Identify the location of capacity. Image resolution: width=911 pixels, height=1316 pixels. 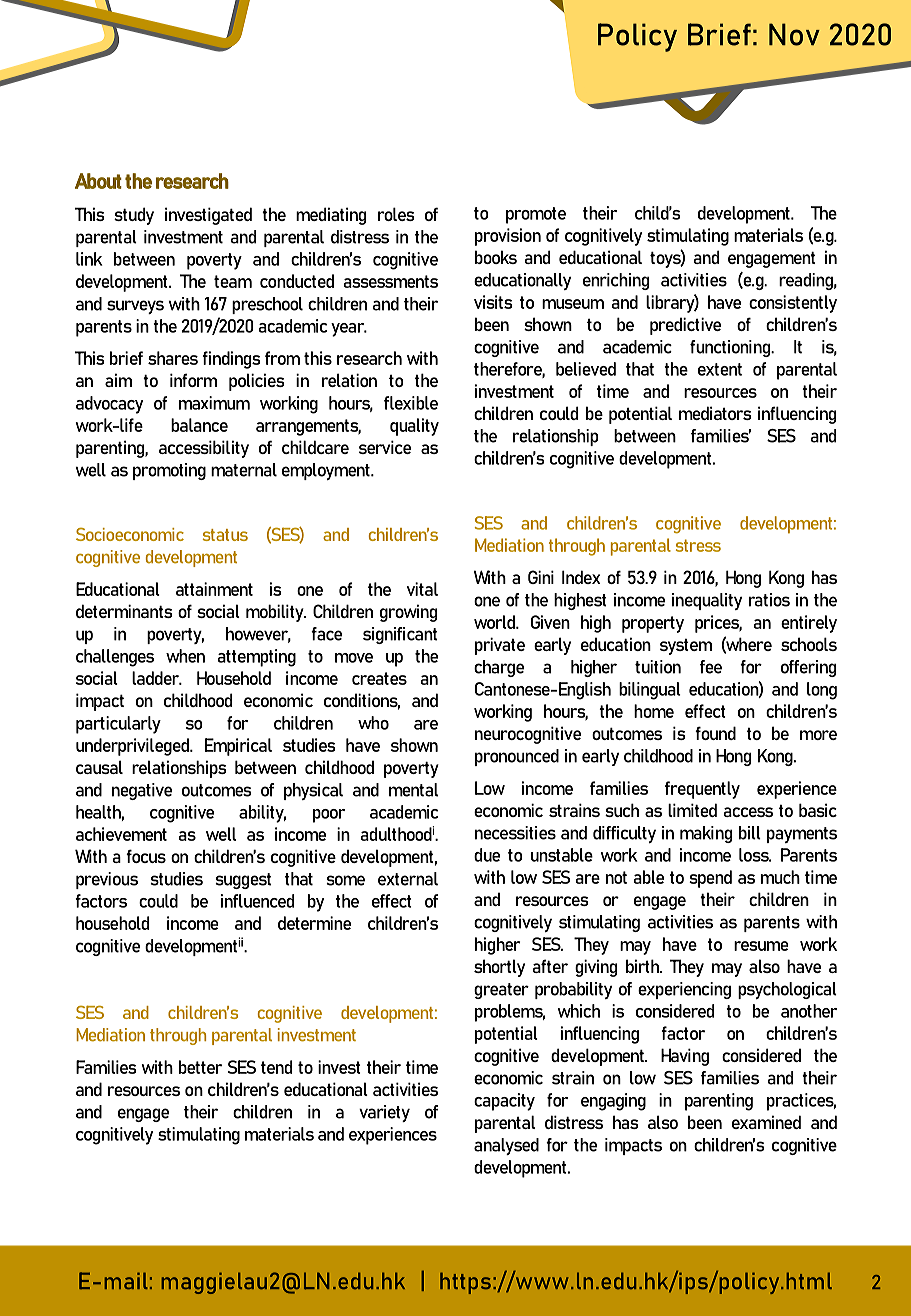
(504, 1102).
